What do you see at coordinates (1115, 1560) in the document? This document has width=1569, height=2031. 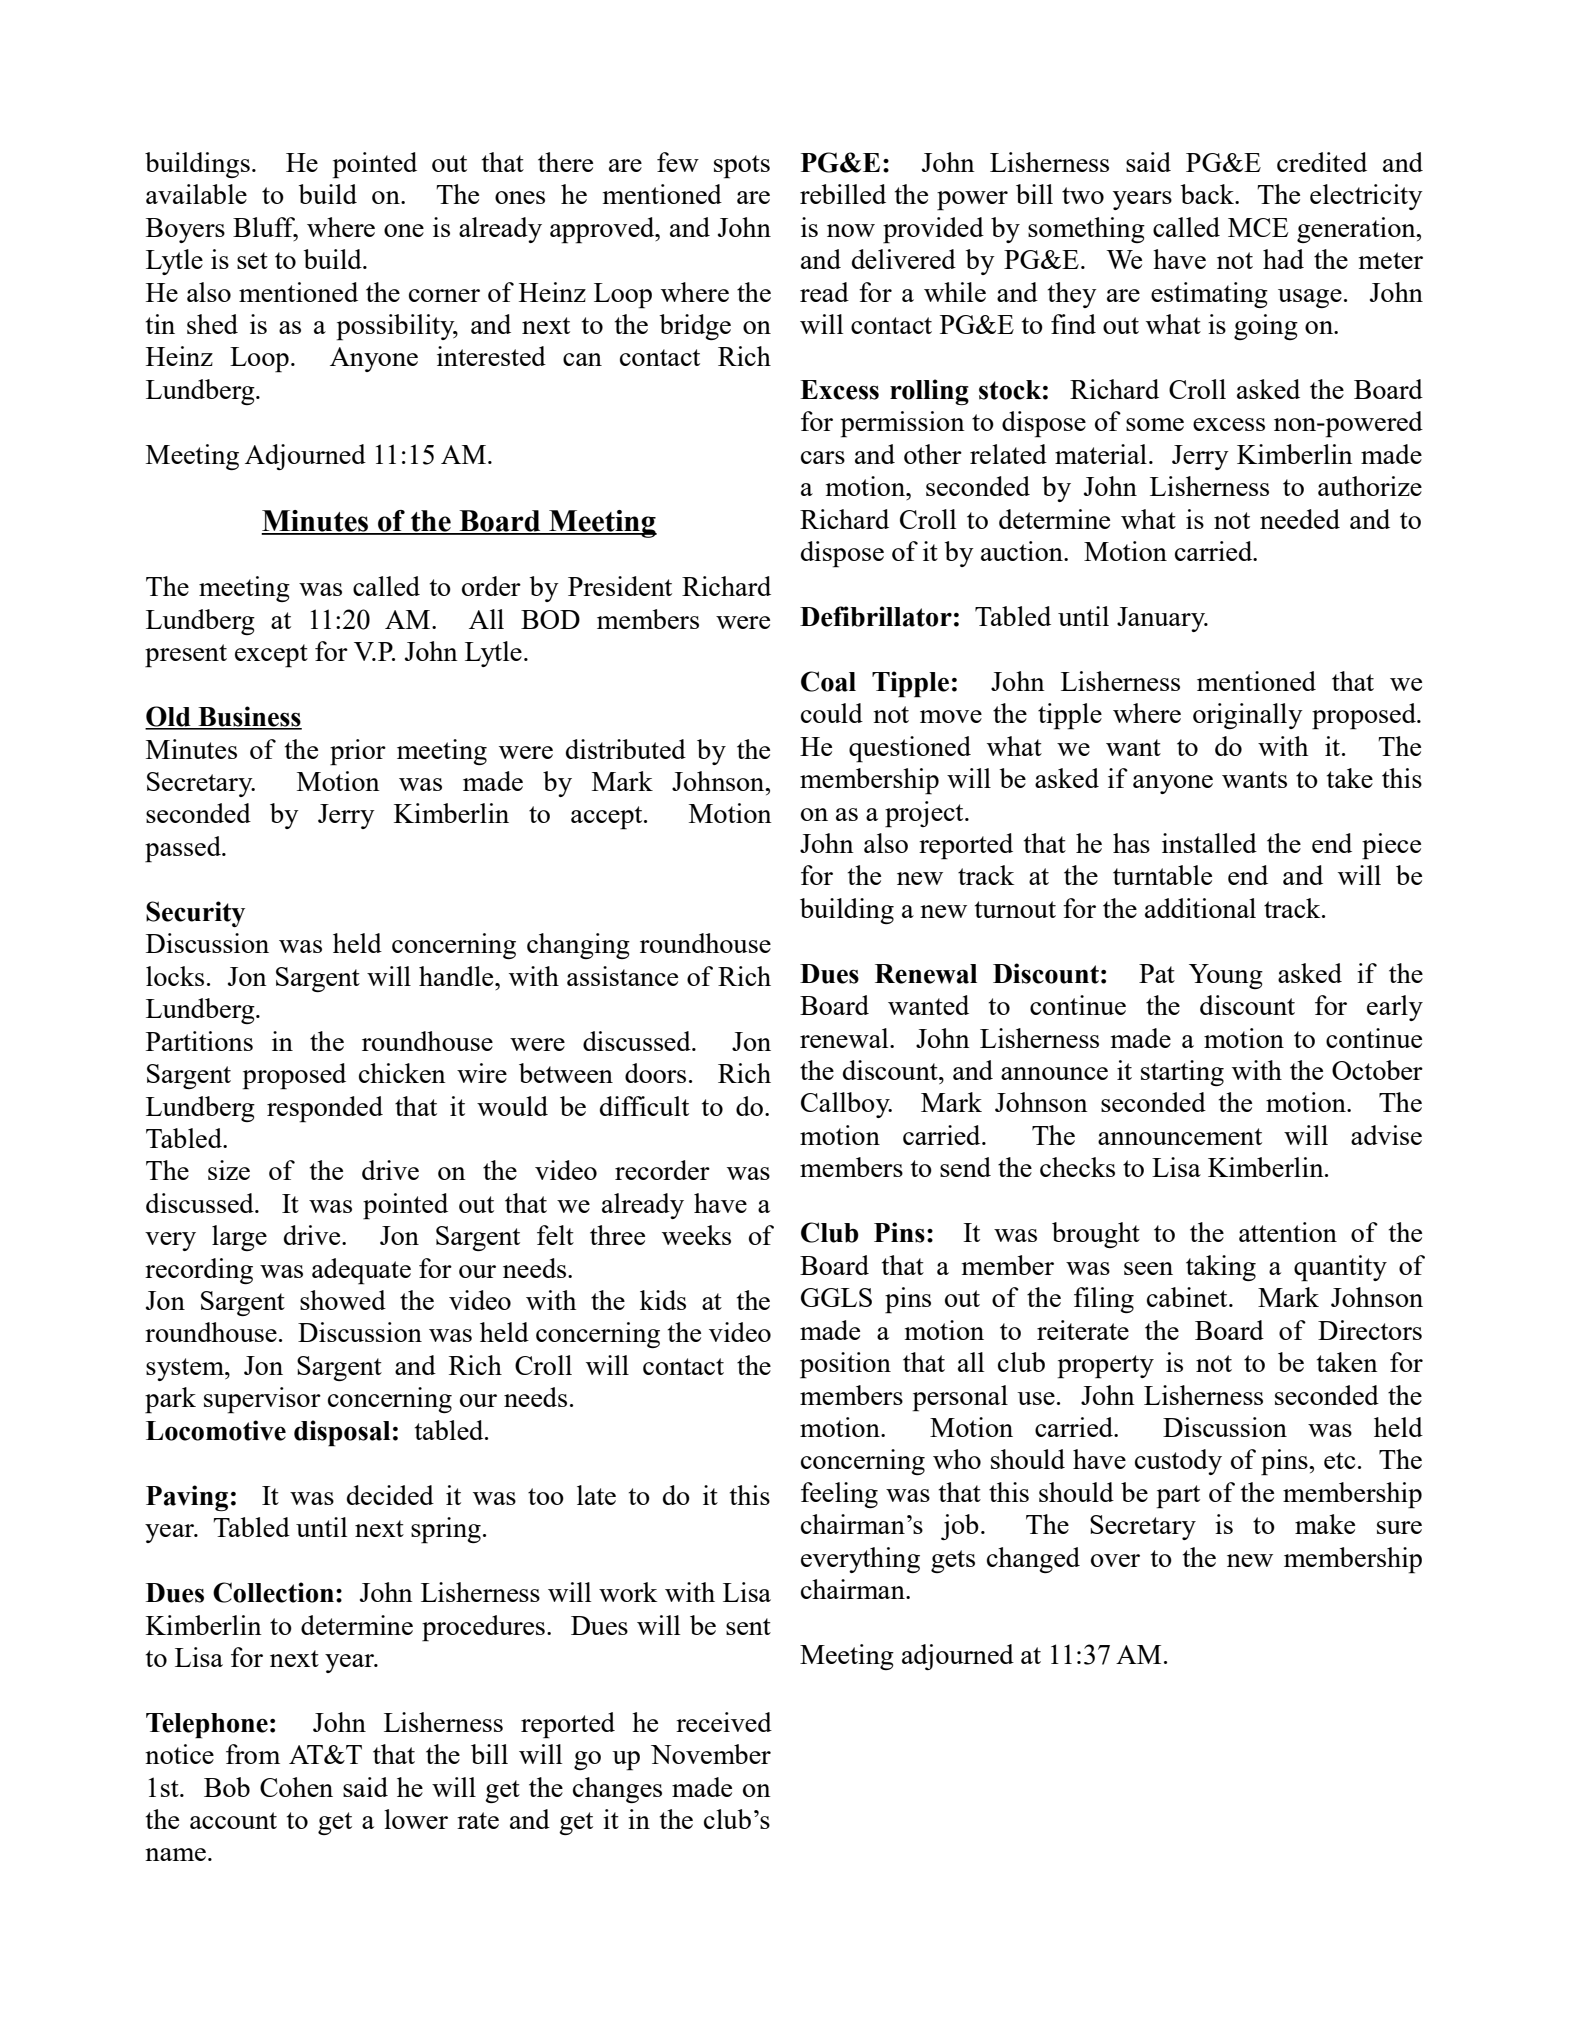 I see `over` at bounding box center [1115, 1560].
